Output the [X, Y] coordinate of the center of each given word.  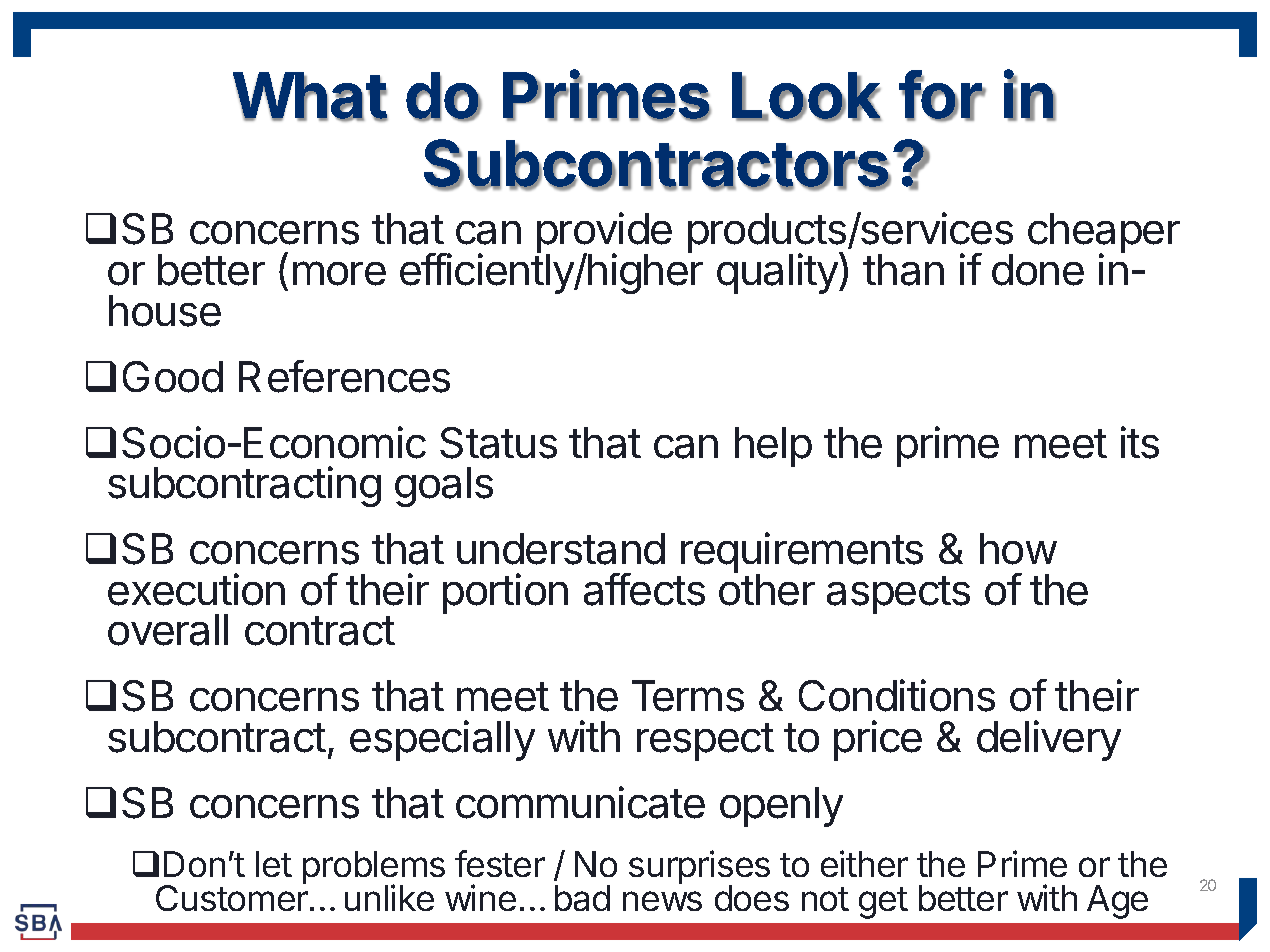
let [274, 864]
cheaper [1104, 234]
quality [778, 273]
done [1038, 270]
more [339, 273]
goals [444, 487]
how [1018, 549]
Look [807, 96]
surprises [699, 868]
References [344, 376]
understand [561, 549]
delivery [1049, 740]
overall [168, 630]
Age [1117, 902]
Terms [688, 696]
